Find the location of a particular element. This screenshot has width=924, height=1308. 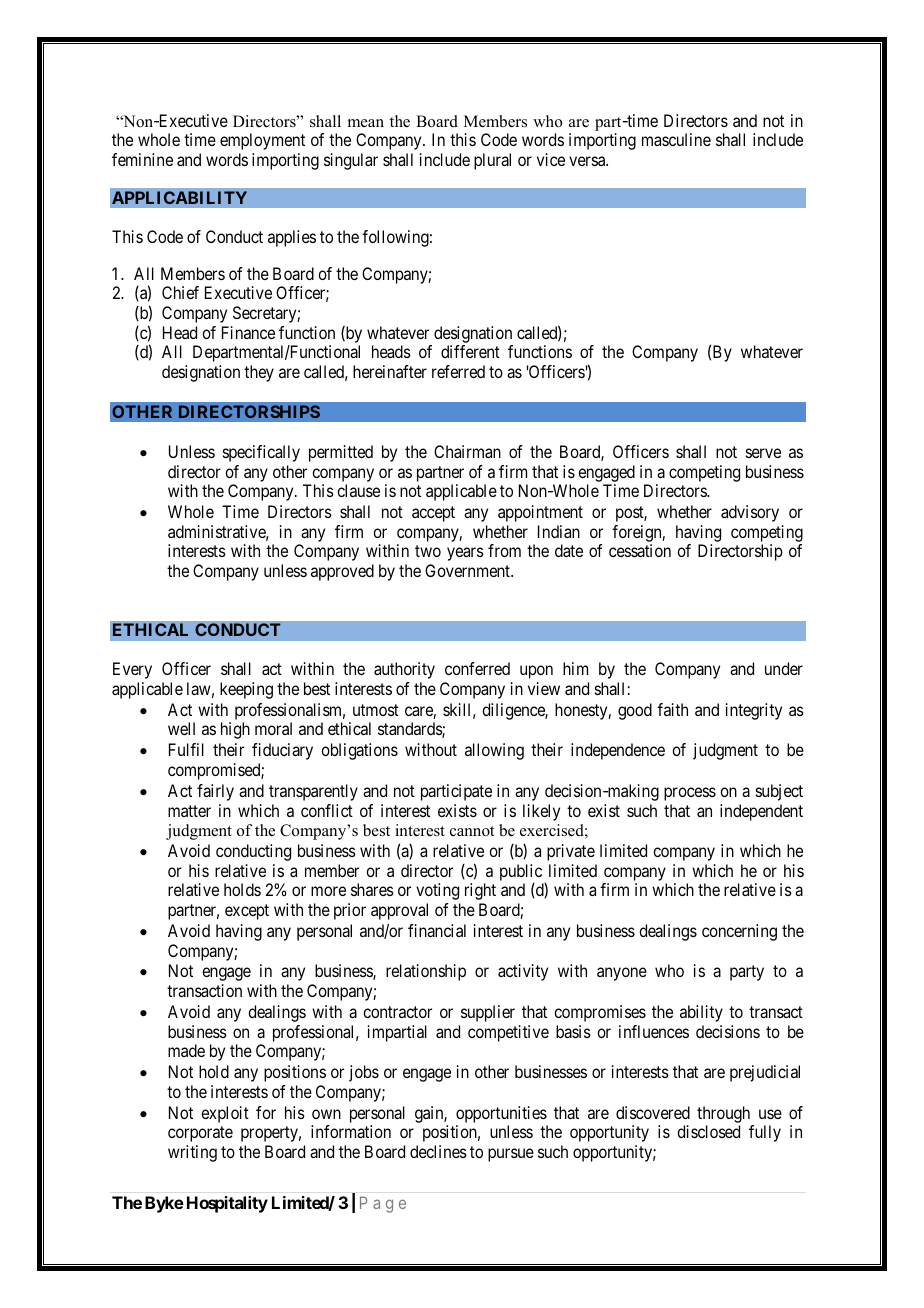

plural is located at coordinates (492, 161).
